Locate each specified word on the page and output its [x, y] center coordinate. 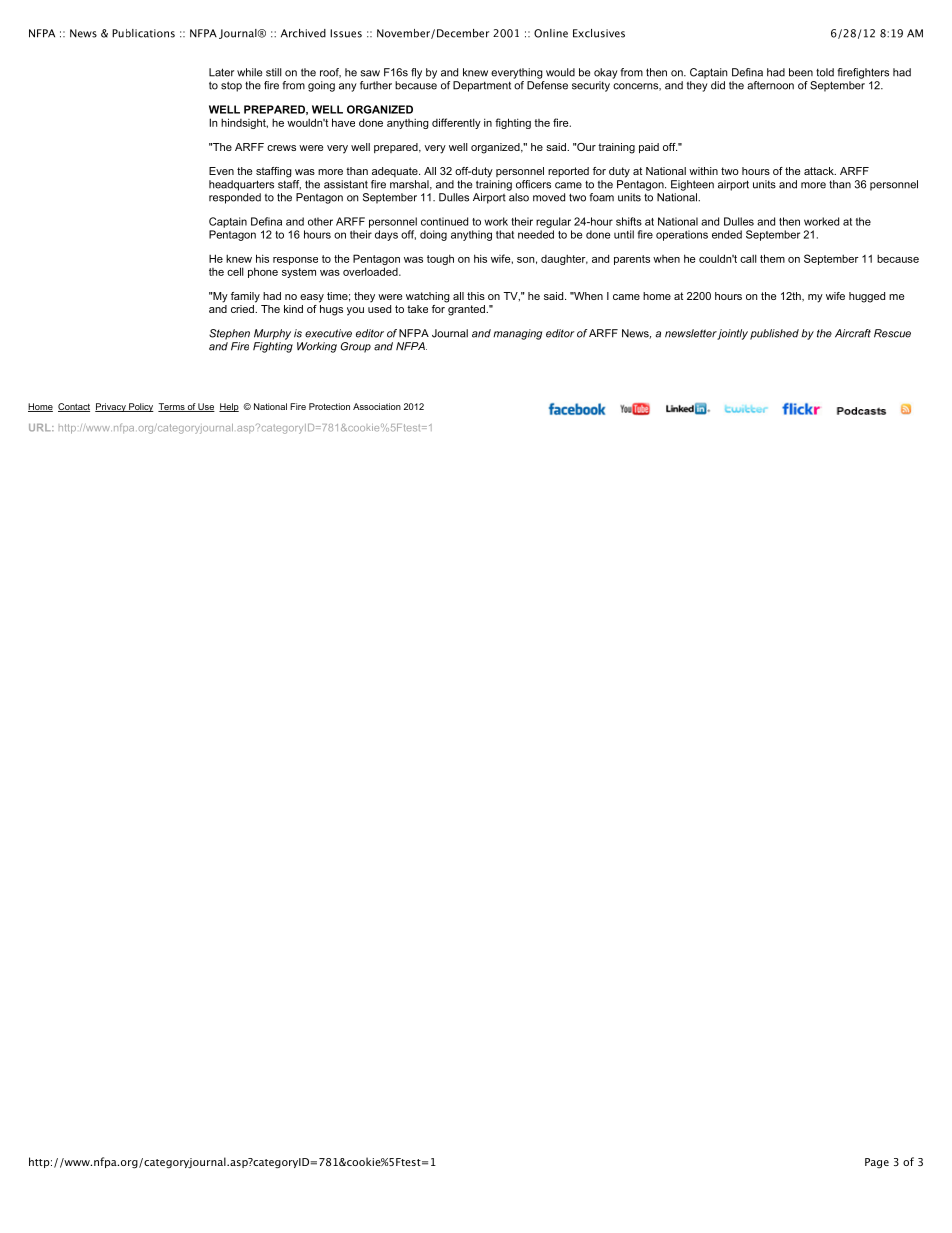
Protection [329, 406]
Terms [172, 407]
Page [877, 1163]
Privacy [111, 407]
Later [221, 72]
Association [377, 406]
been [801, 72]
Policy [140, 407]
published [774, 334]
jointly [732, 334]
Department [482, 86]
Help [229, 407]
